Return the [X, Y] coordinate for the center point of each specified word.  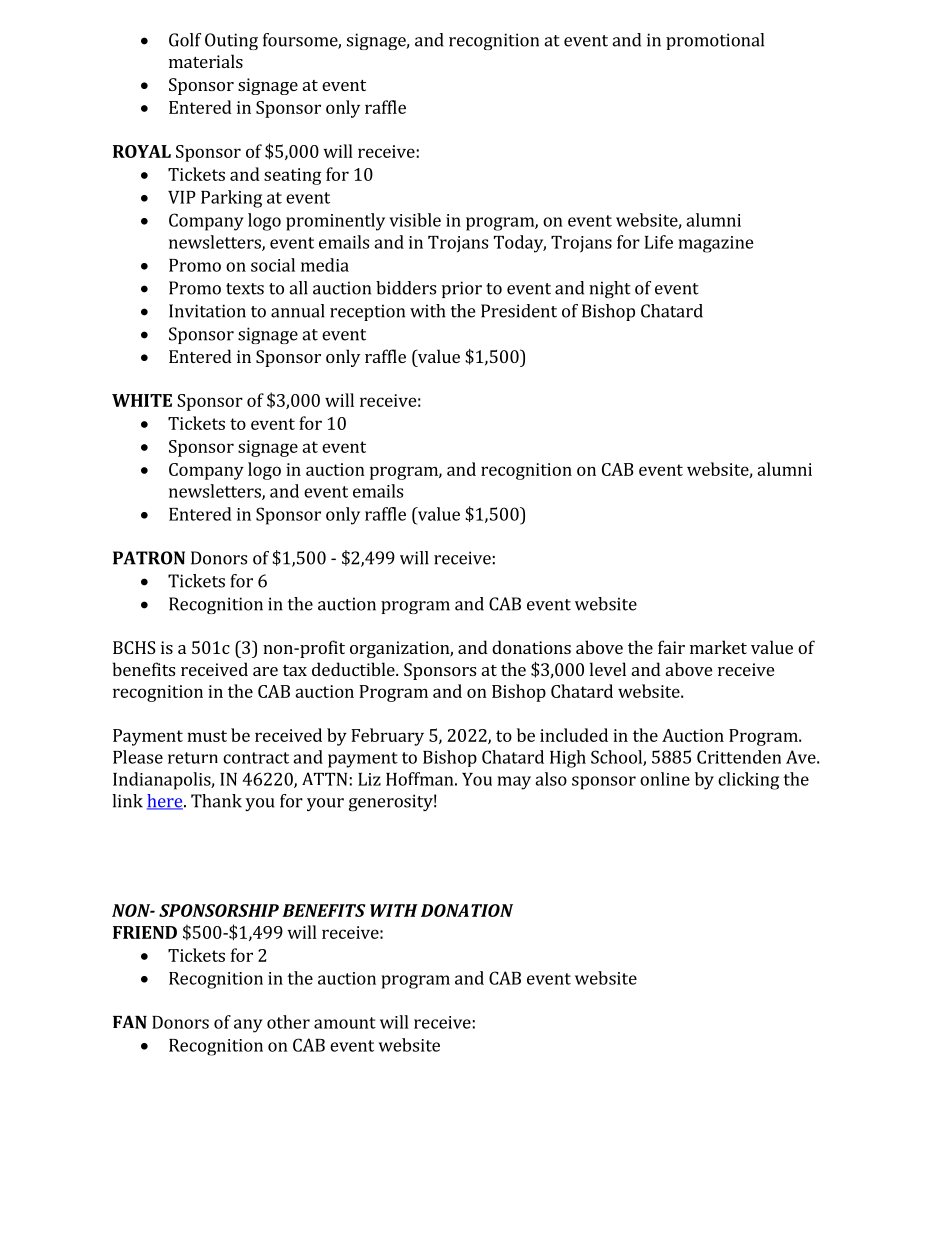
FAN [130, 1022]
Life [659, 242]
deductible [354, 669]
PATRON [149, 558]
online [665, 779]
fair [671, 647]
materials [206, 61]
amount [345, 1023]
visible [415, 220]
